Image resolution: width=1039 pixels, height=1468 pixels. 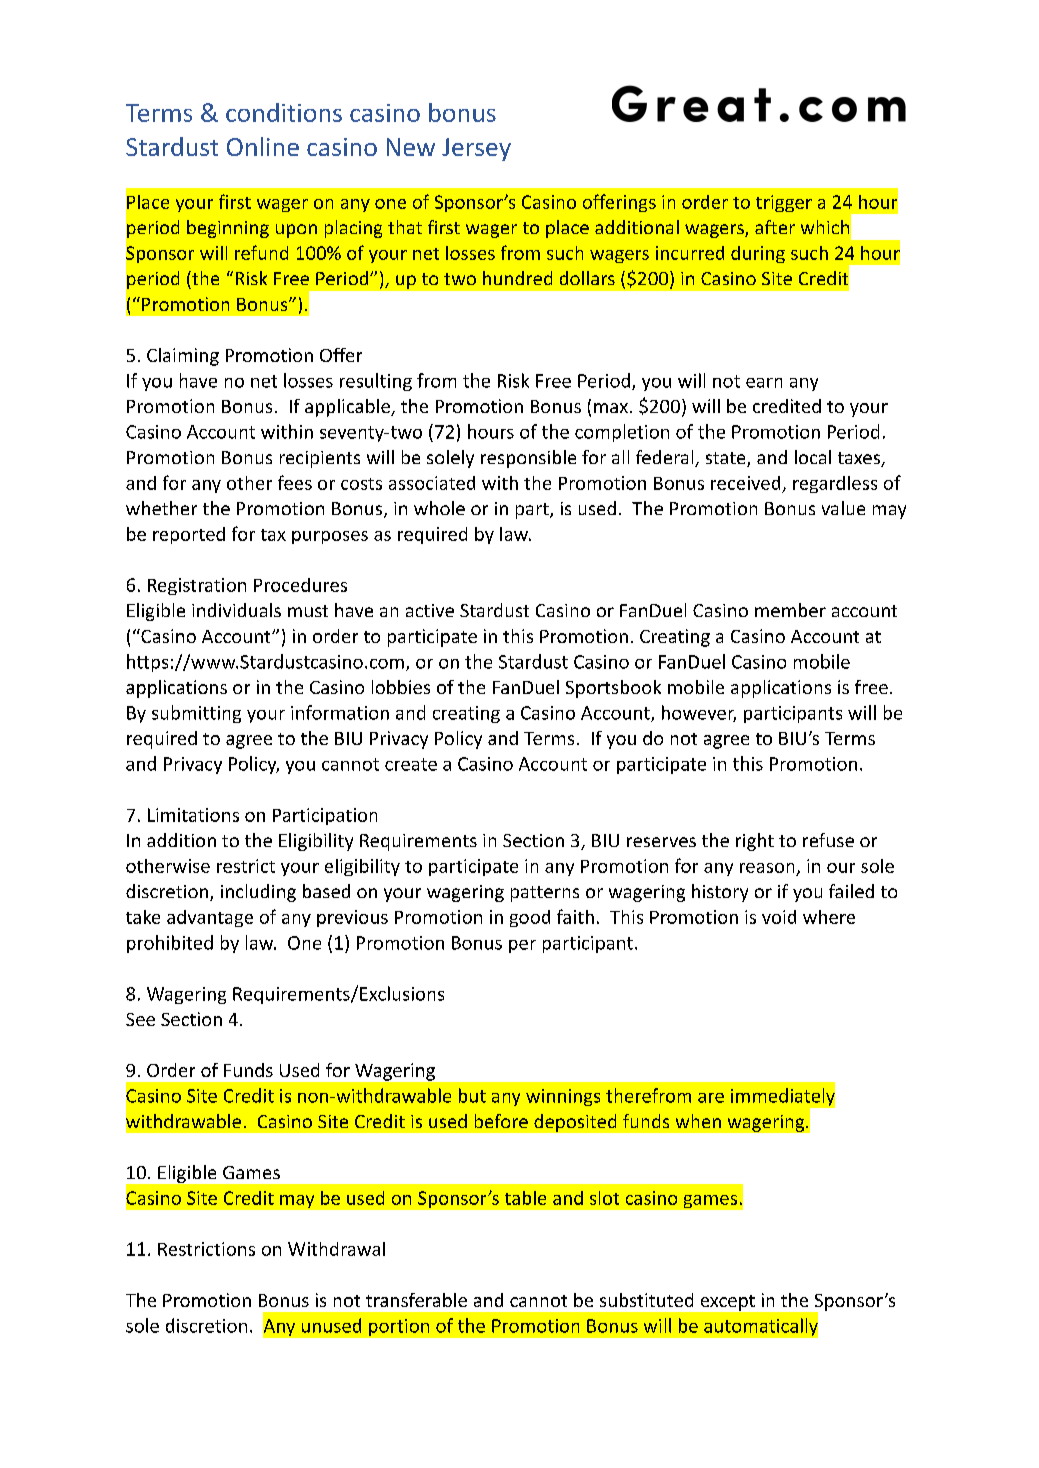 What do you see at coordinates (263, 146) in the image?
I see `Online` at bounding box center [263, 146].
